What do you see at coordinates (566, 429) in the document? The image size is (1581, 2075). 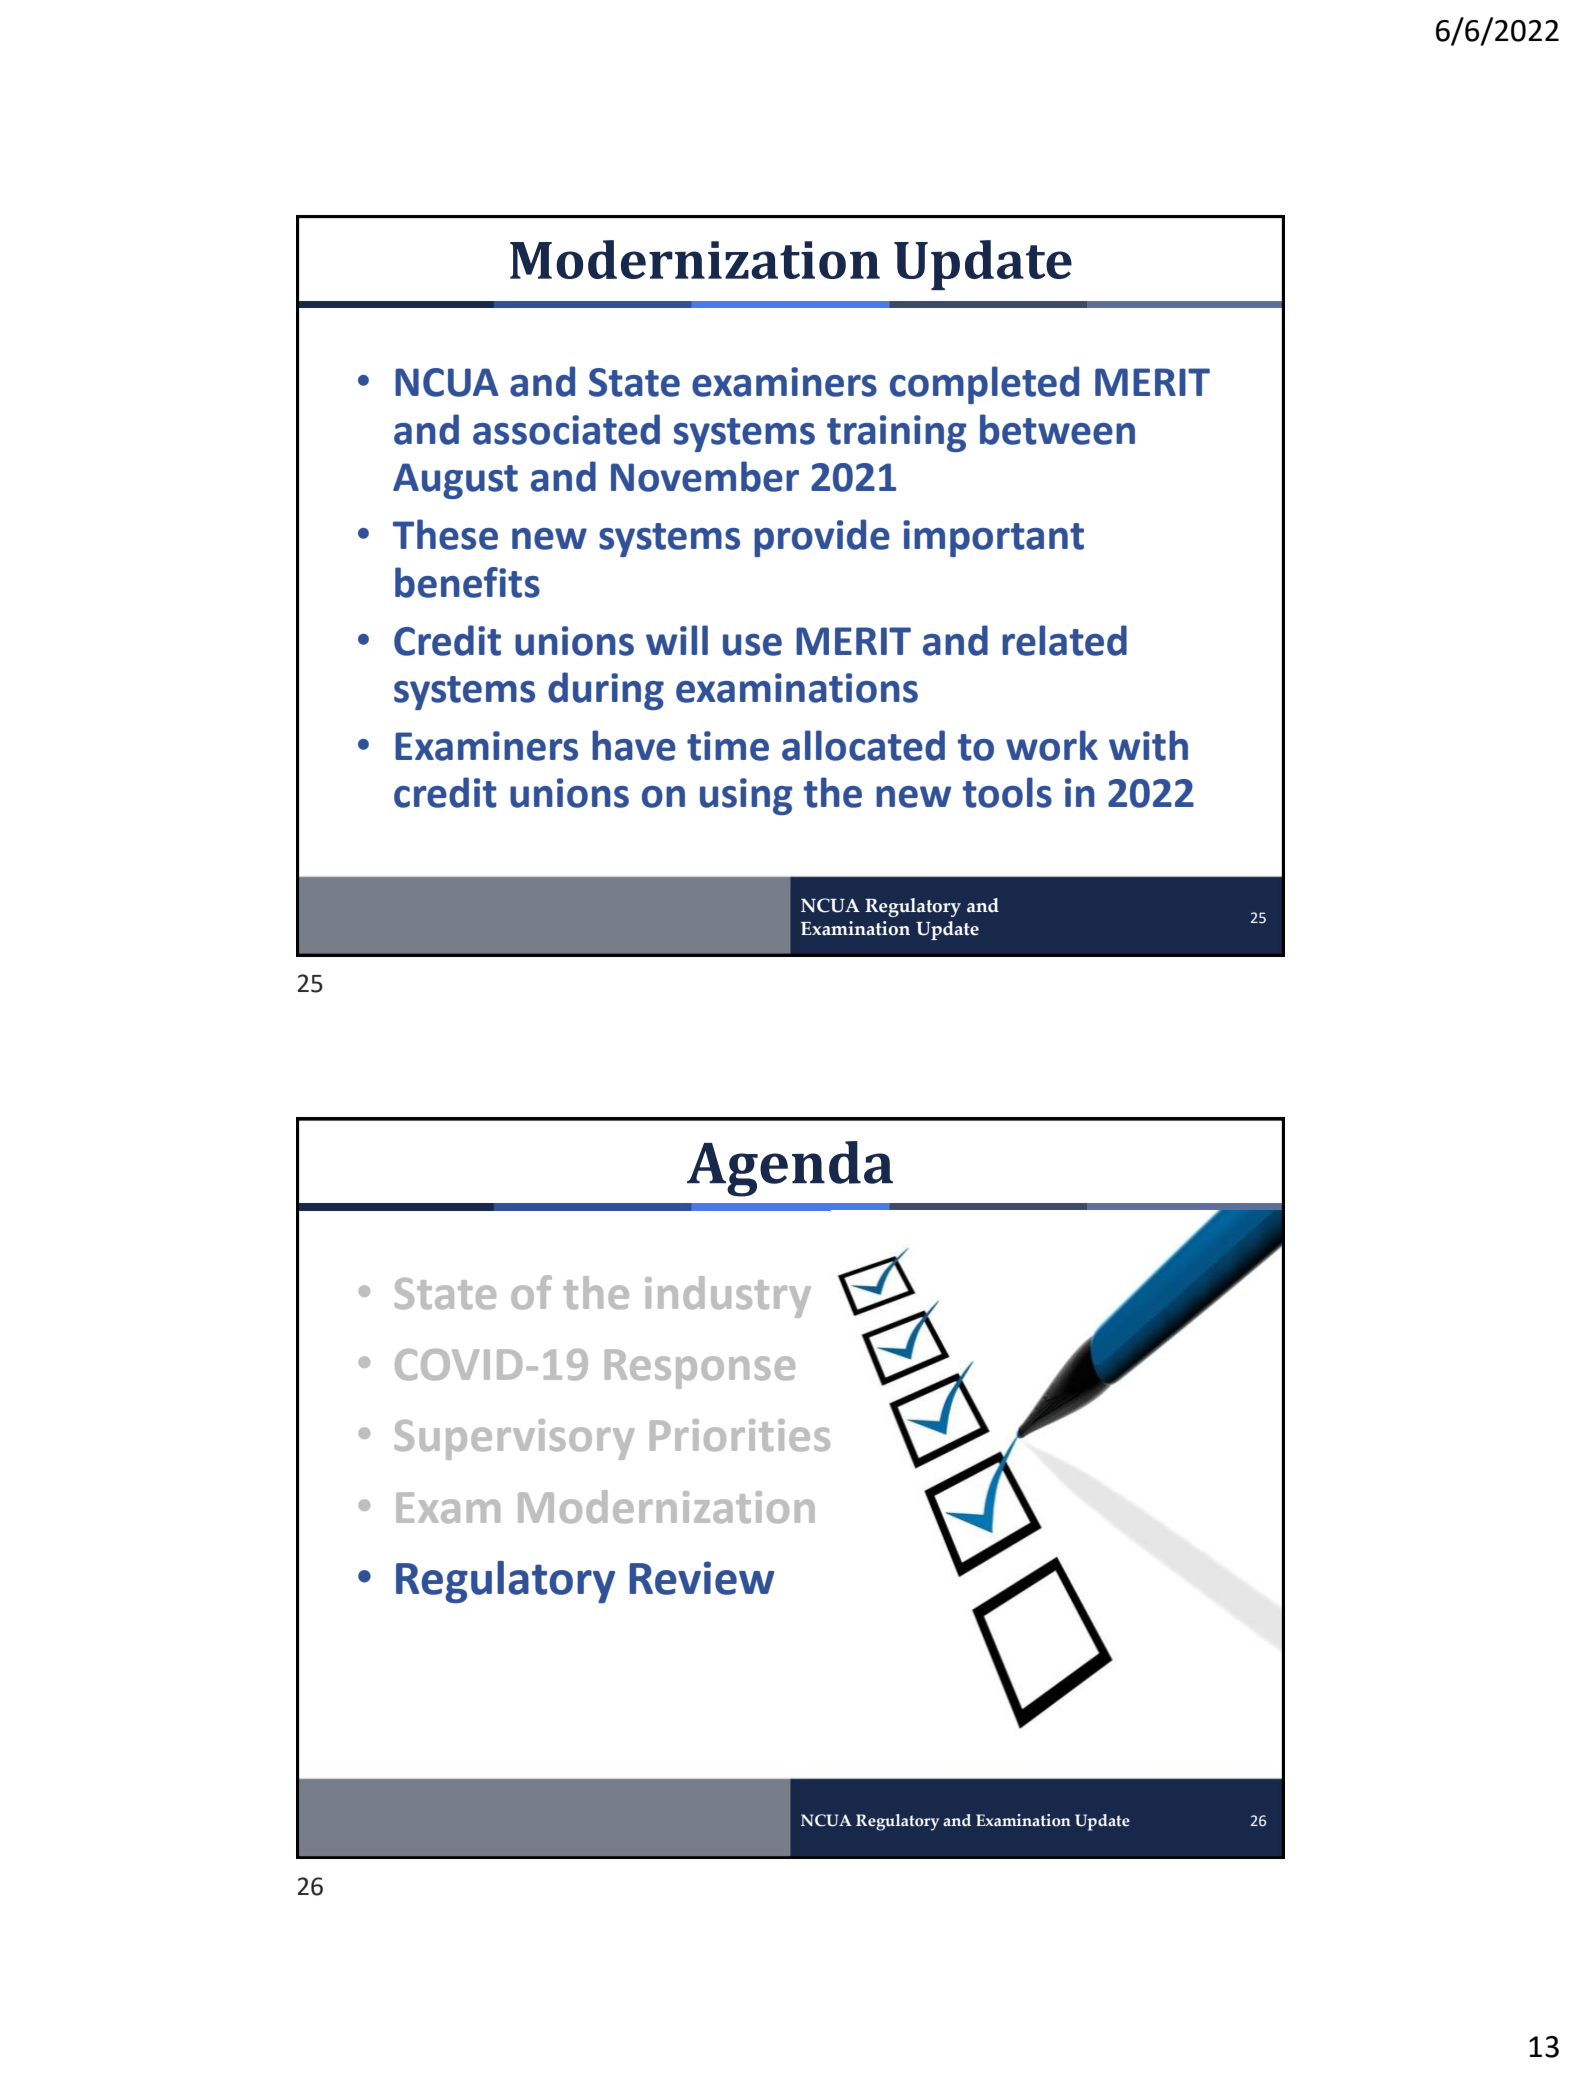 I see `associated` at bounding box center [566, 429].
